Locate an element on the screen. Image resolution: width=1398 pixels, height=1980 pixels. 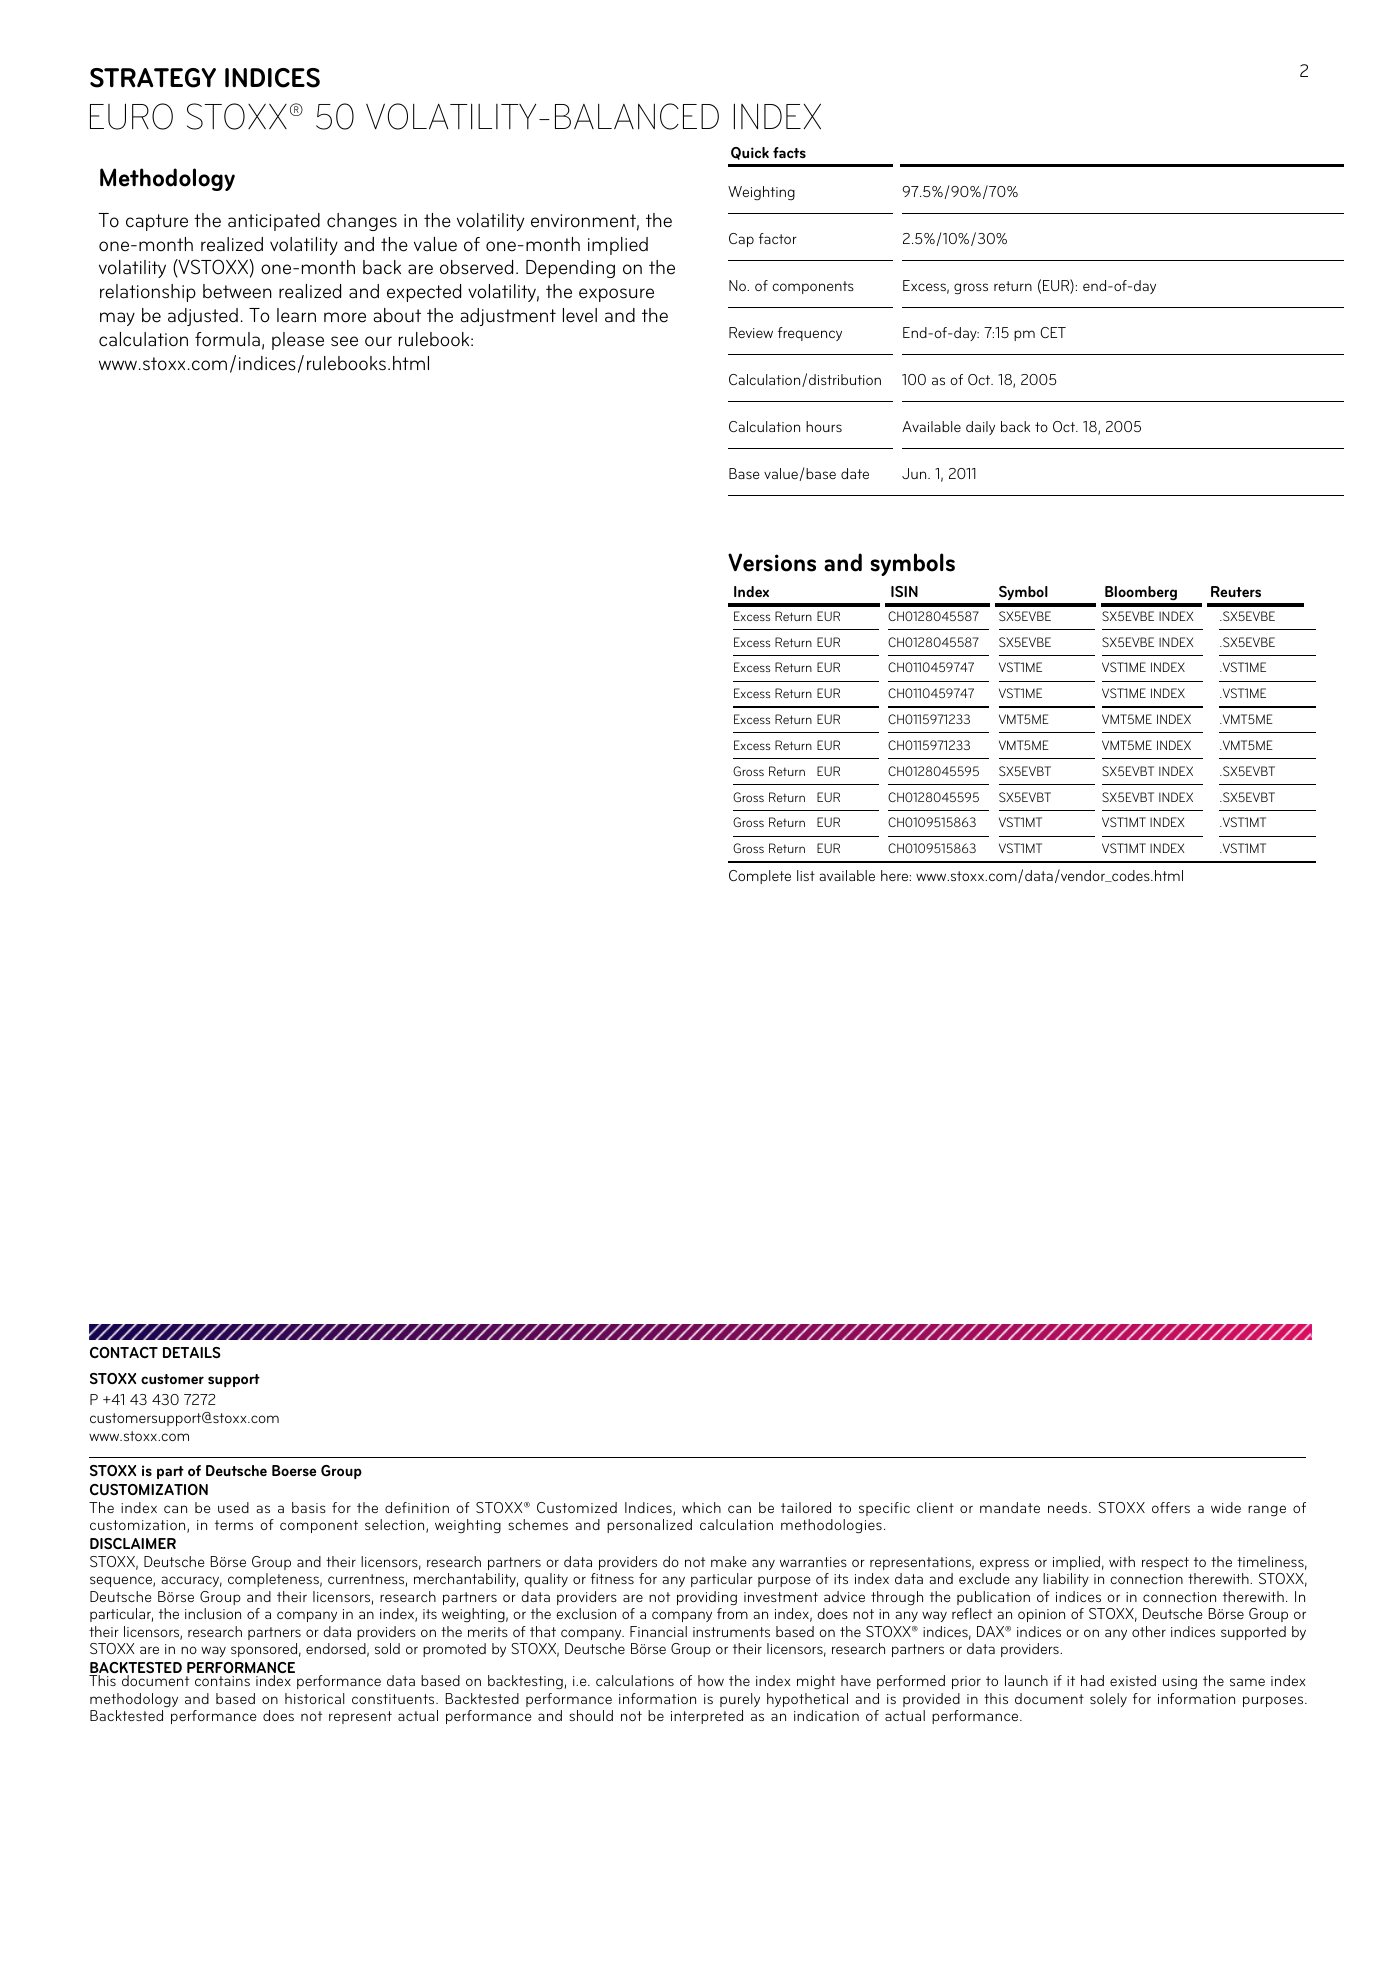
list is located at coordinates (806, 875).
